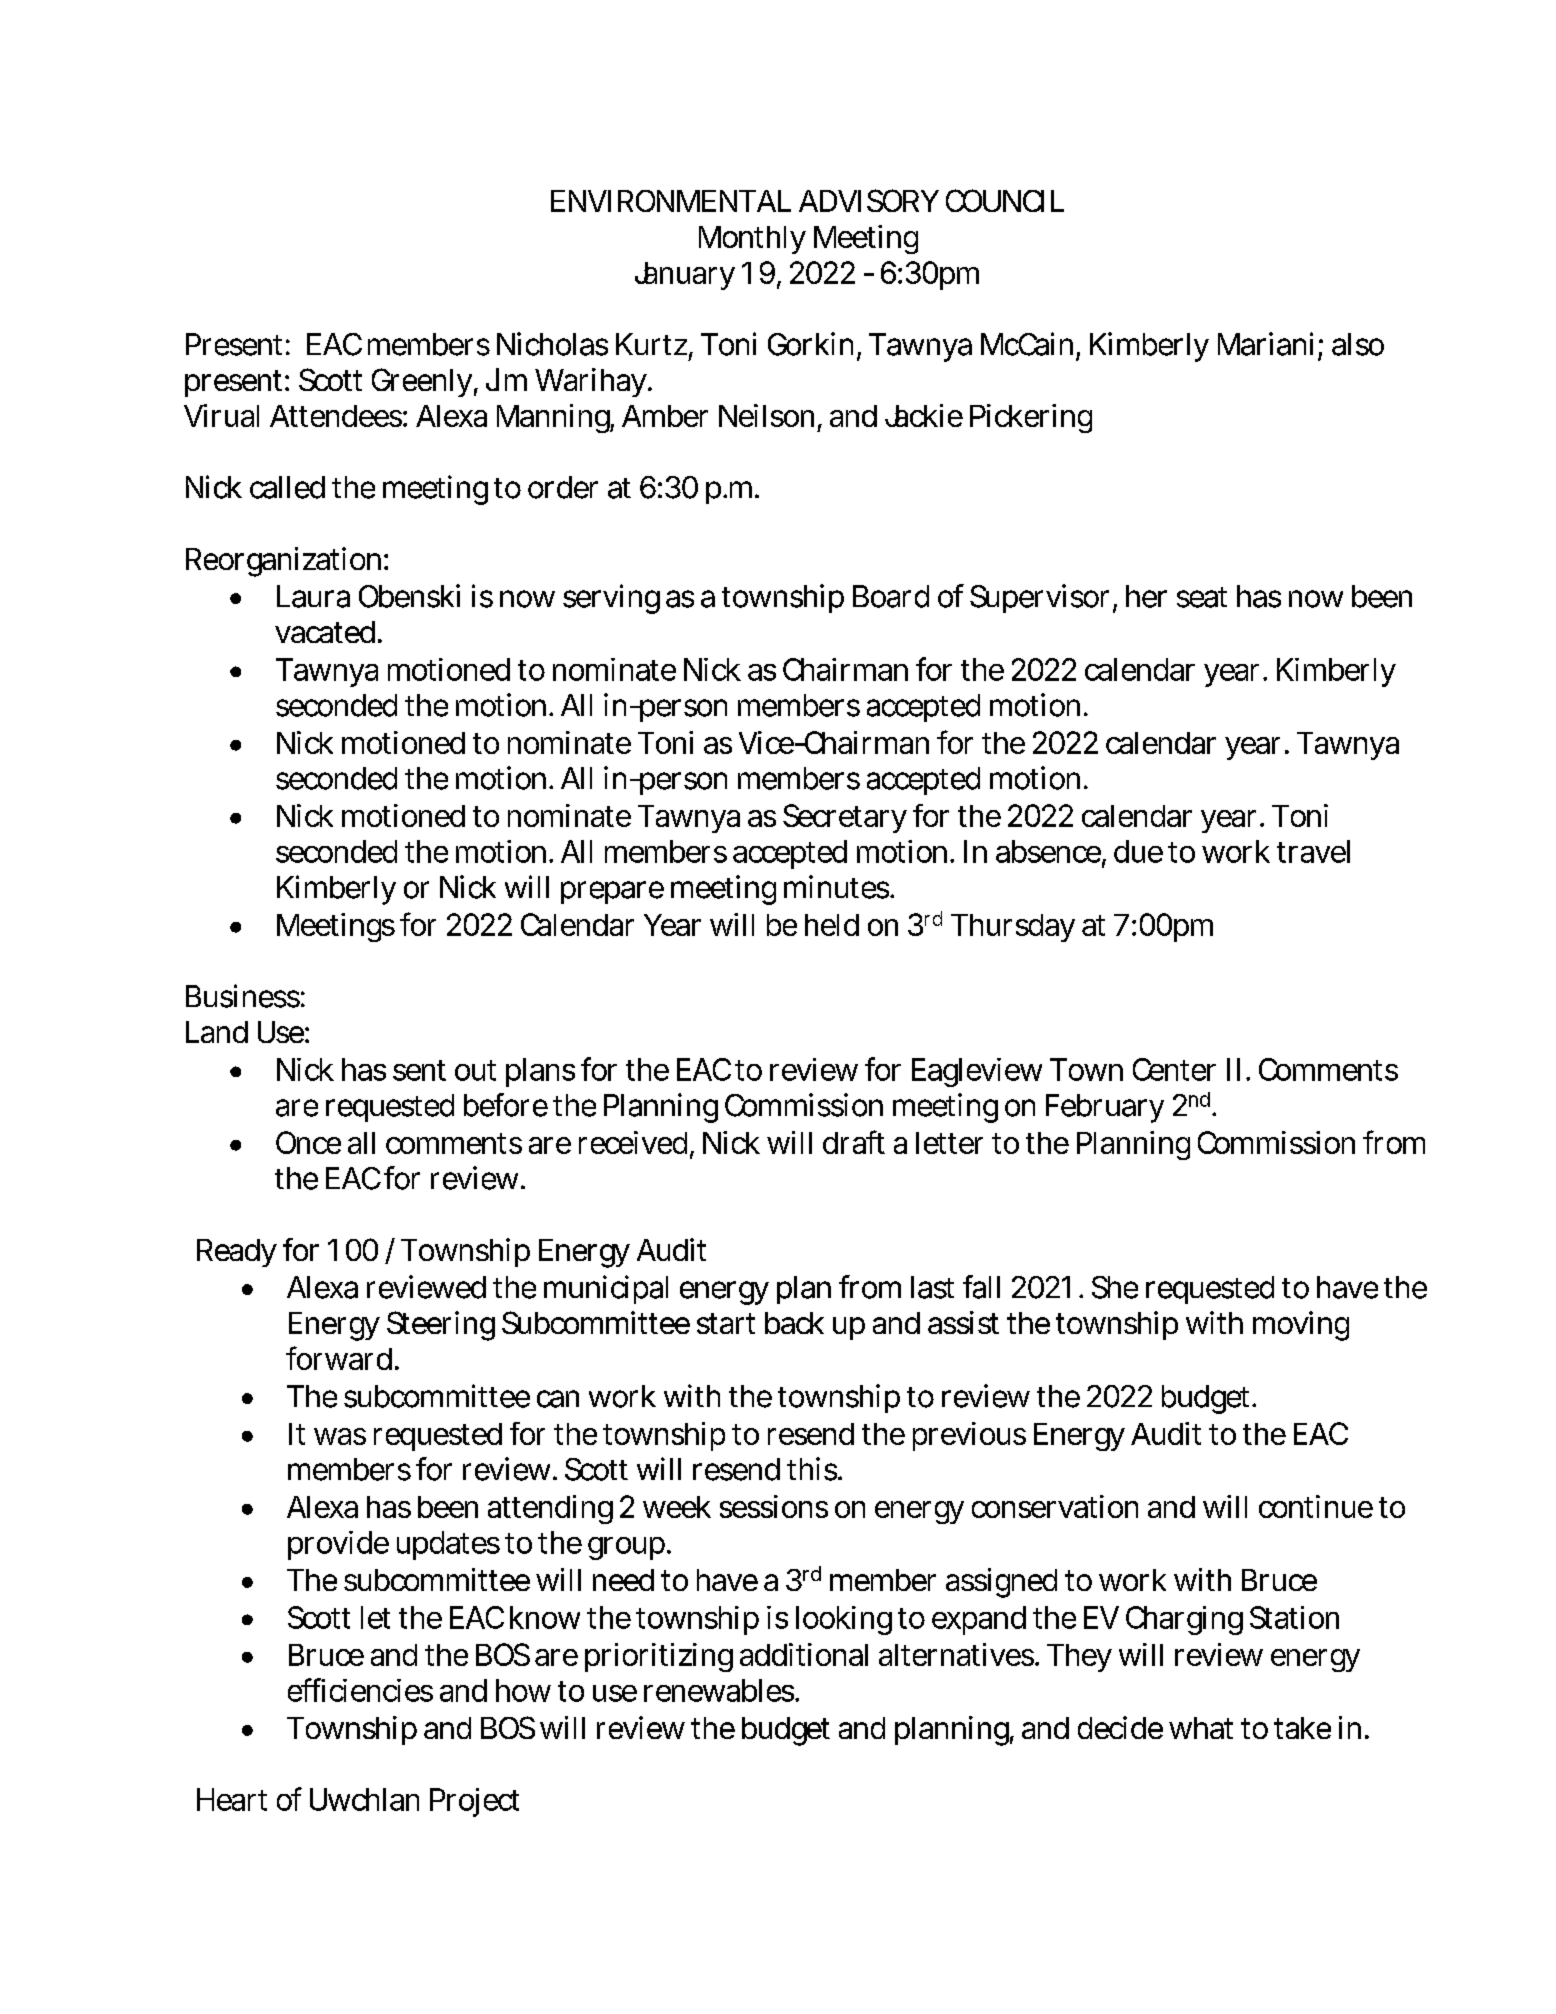 Image resolution: width=1556 pixels, height=2014 pixels. What do you see at coordinates (891, 596) in the image?
I see `Board` at bounding box center [891, 596].
